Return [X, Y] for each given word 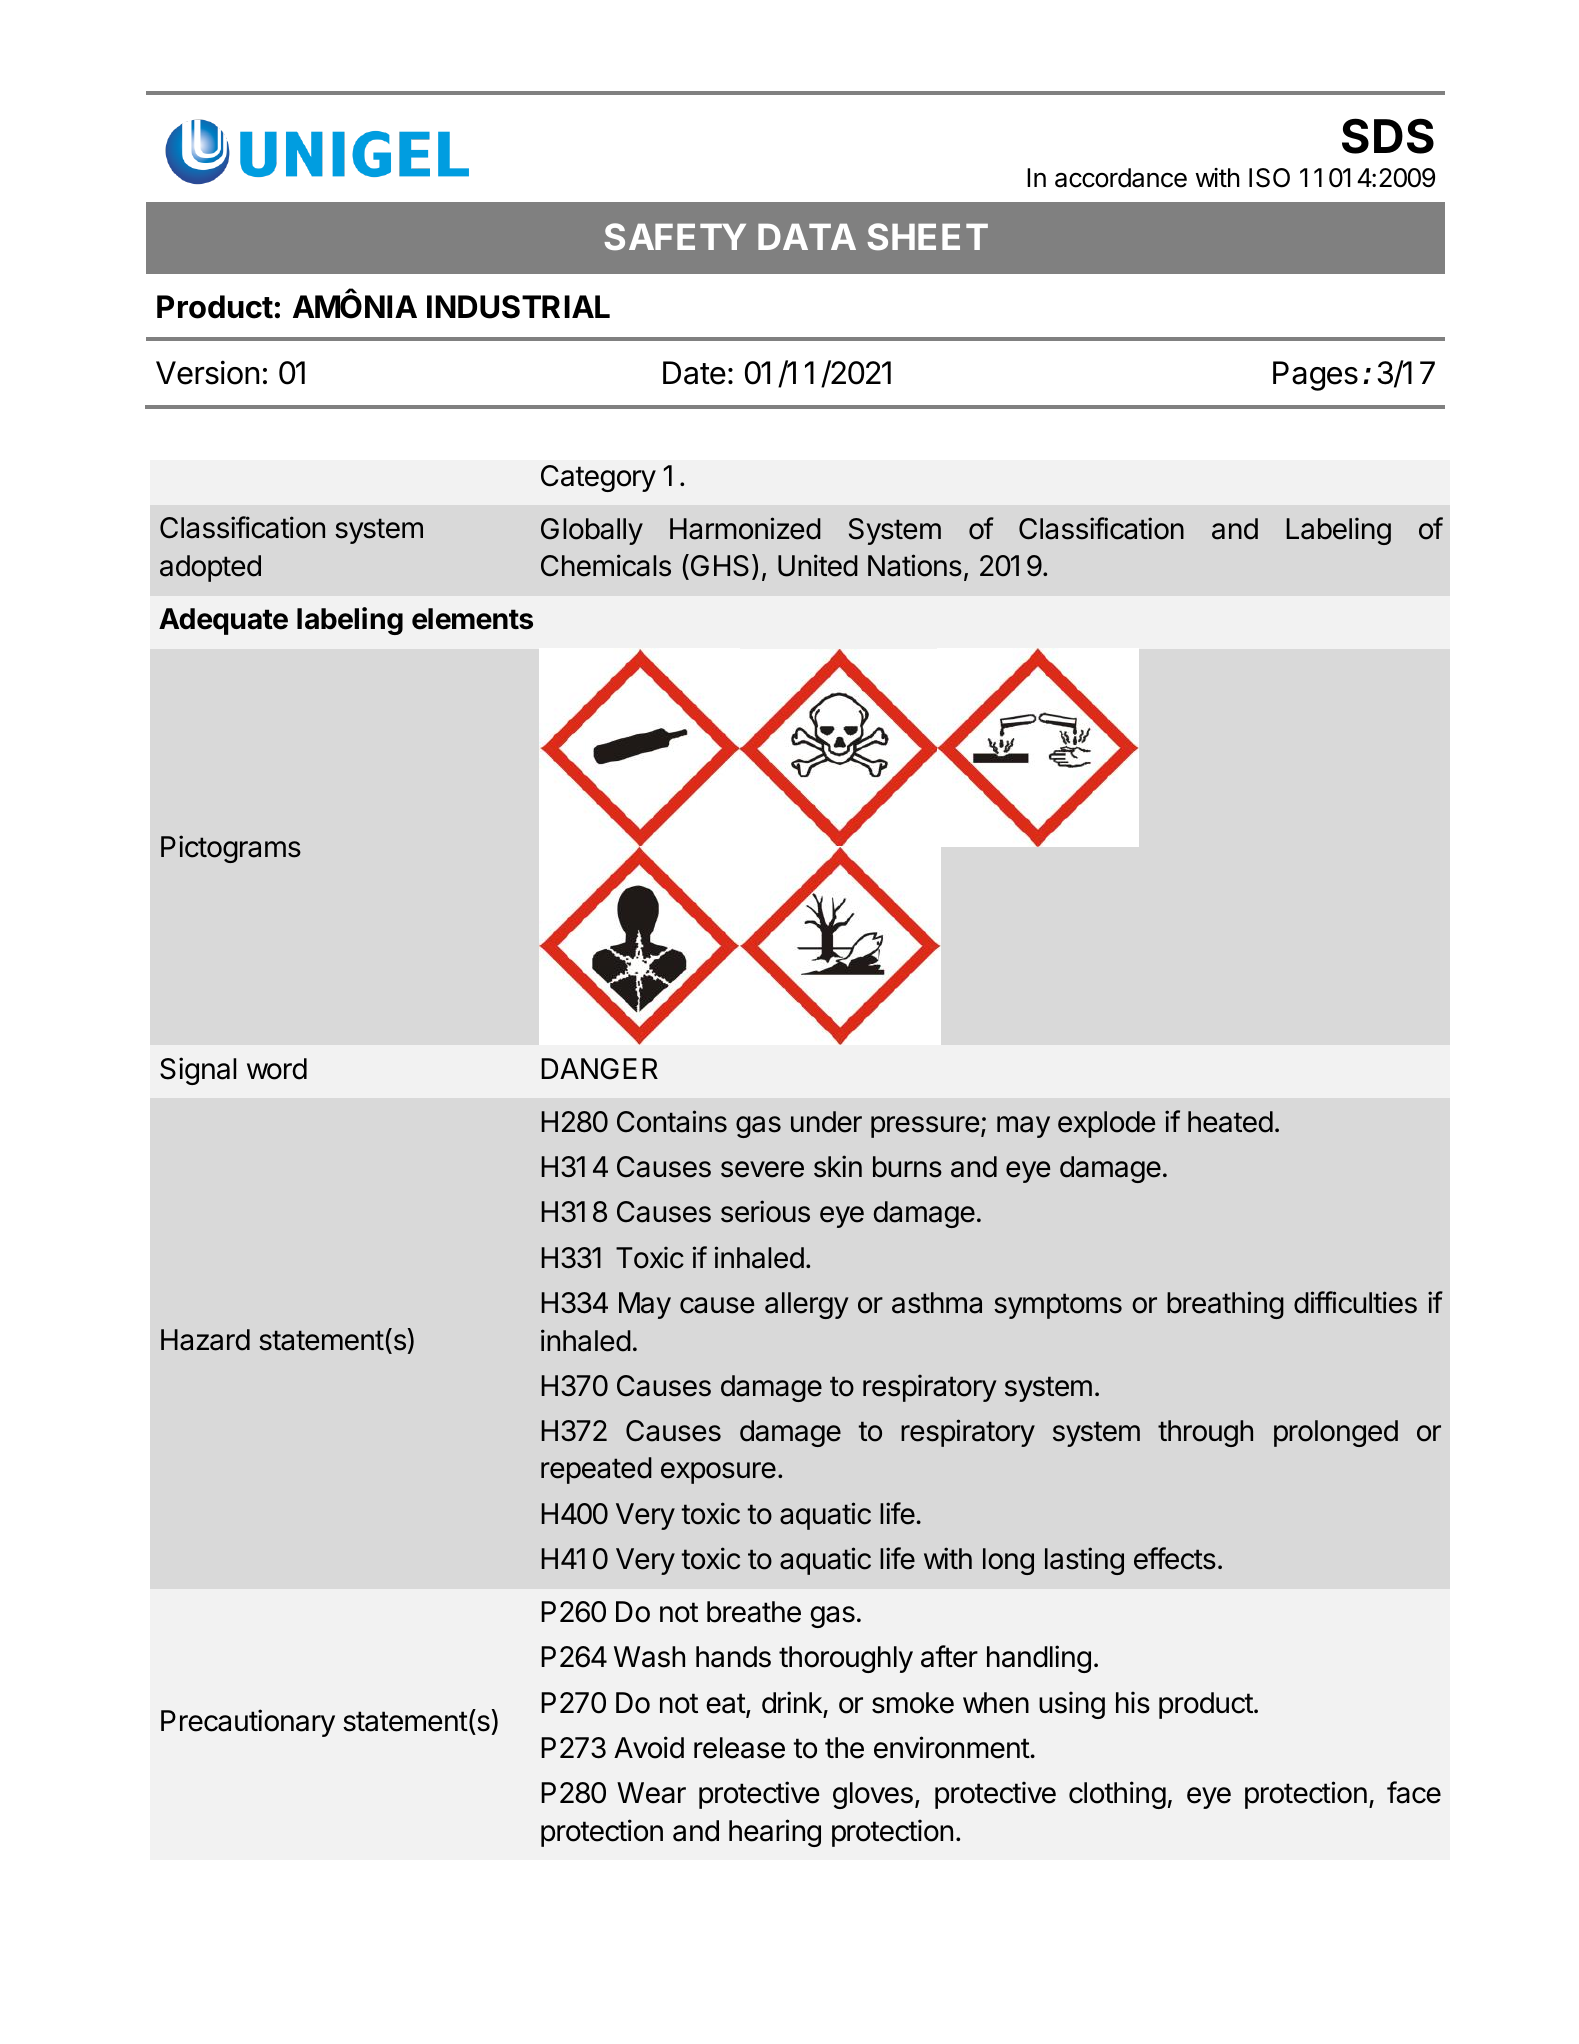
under [826, 1122]
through [1205, 1433]
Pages [1315, 376]
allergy [807, 1305]
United [818, 565]
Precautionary [248, 1723]
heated [1230, 1122]
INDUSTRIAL [518, 307]
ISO [1269, 178]
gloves [873, 1795]
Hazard [205, 1340]
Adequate [223, 621]
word [277, 1069]
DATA [807, 237]
